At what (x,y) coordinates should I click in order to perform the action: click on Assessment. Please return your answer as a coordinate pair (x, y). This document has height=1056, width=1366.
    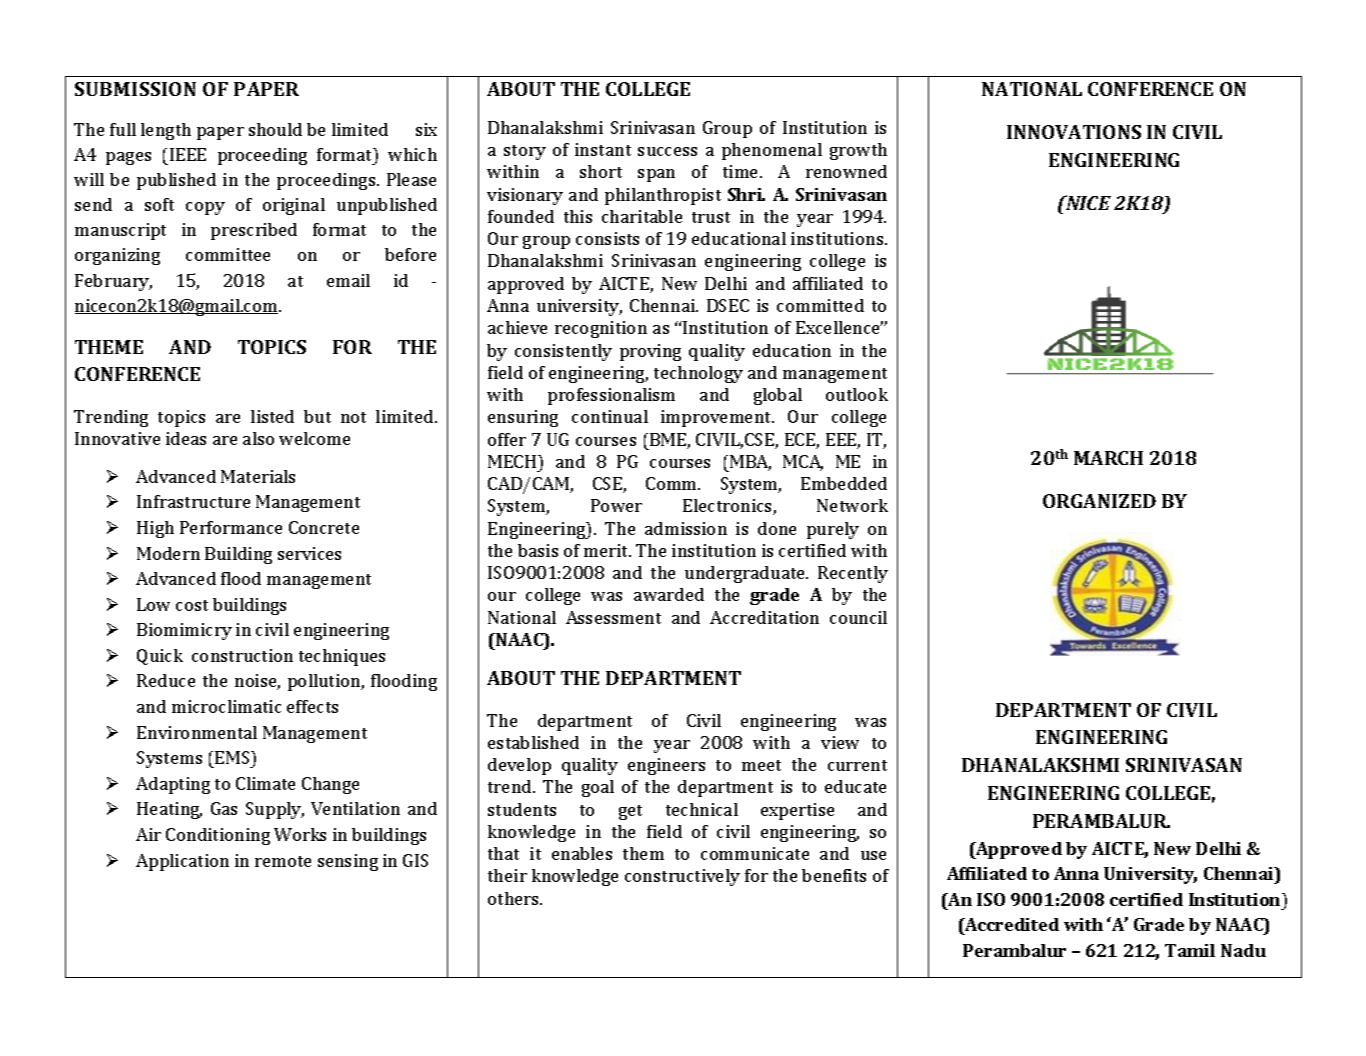
    Looking at the image, I should click on (613, 617).
